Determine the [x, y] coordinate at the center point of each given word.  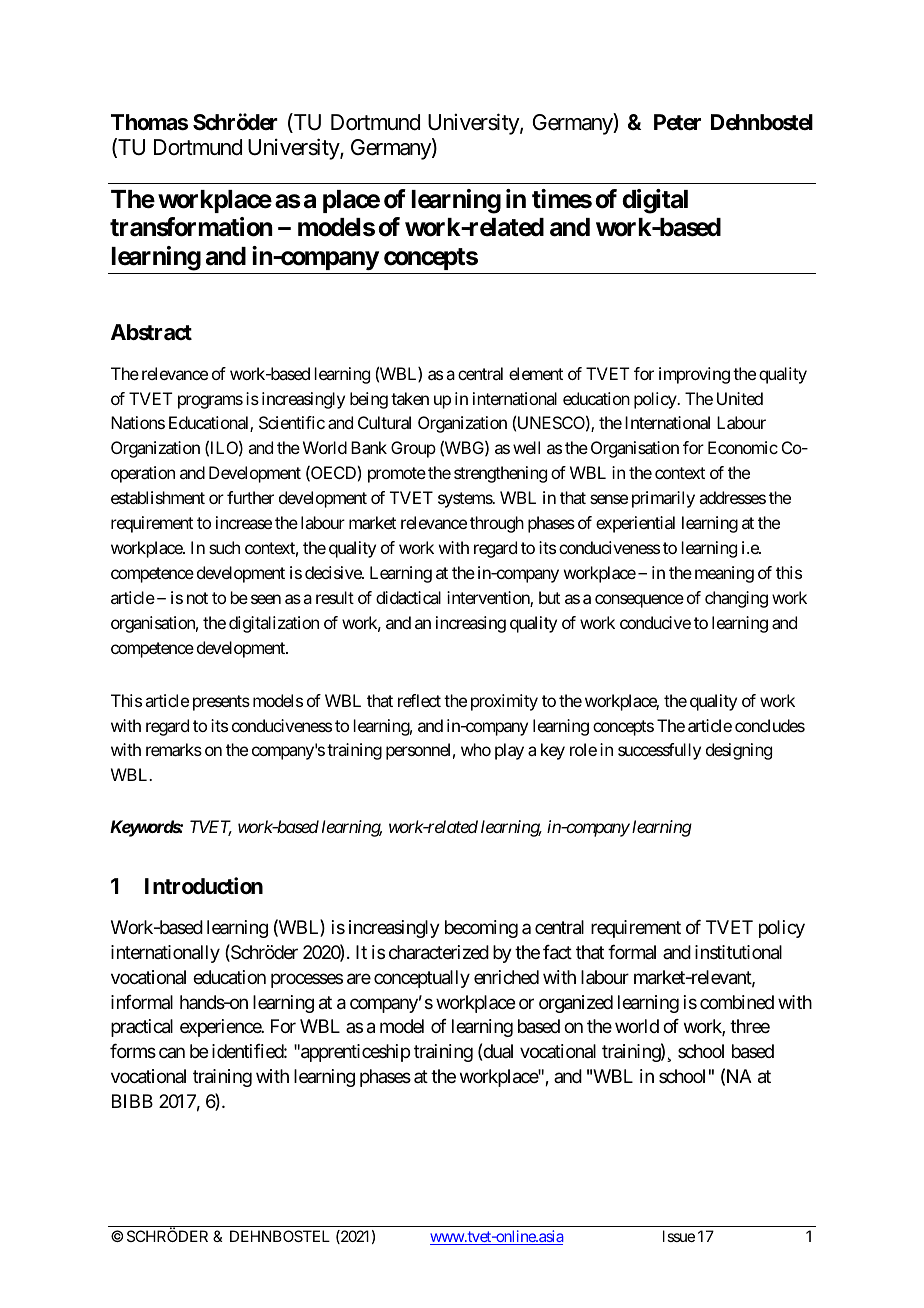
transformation [191, 227]
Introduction [204, 885]
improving [694, 375]
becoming [481, 929]
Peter [677, 122]
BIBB [132, 1101]
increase [244, 522]
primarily [663, 499]
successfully [659, 751]
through [497, 524]
